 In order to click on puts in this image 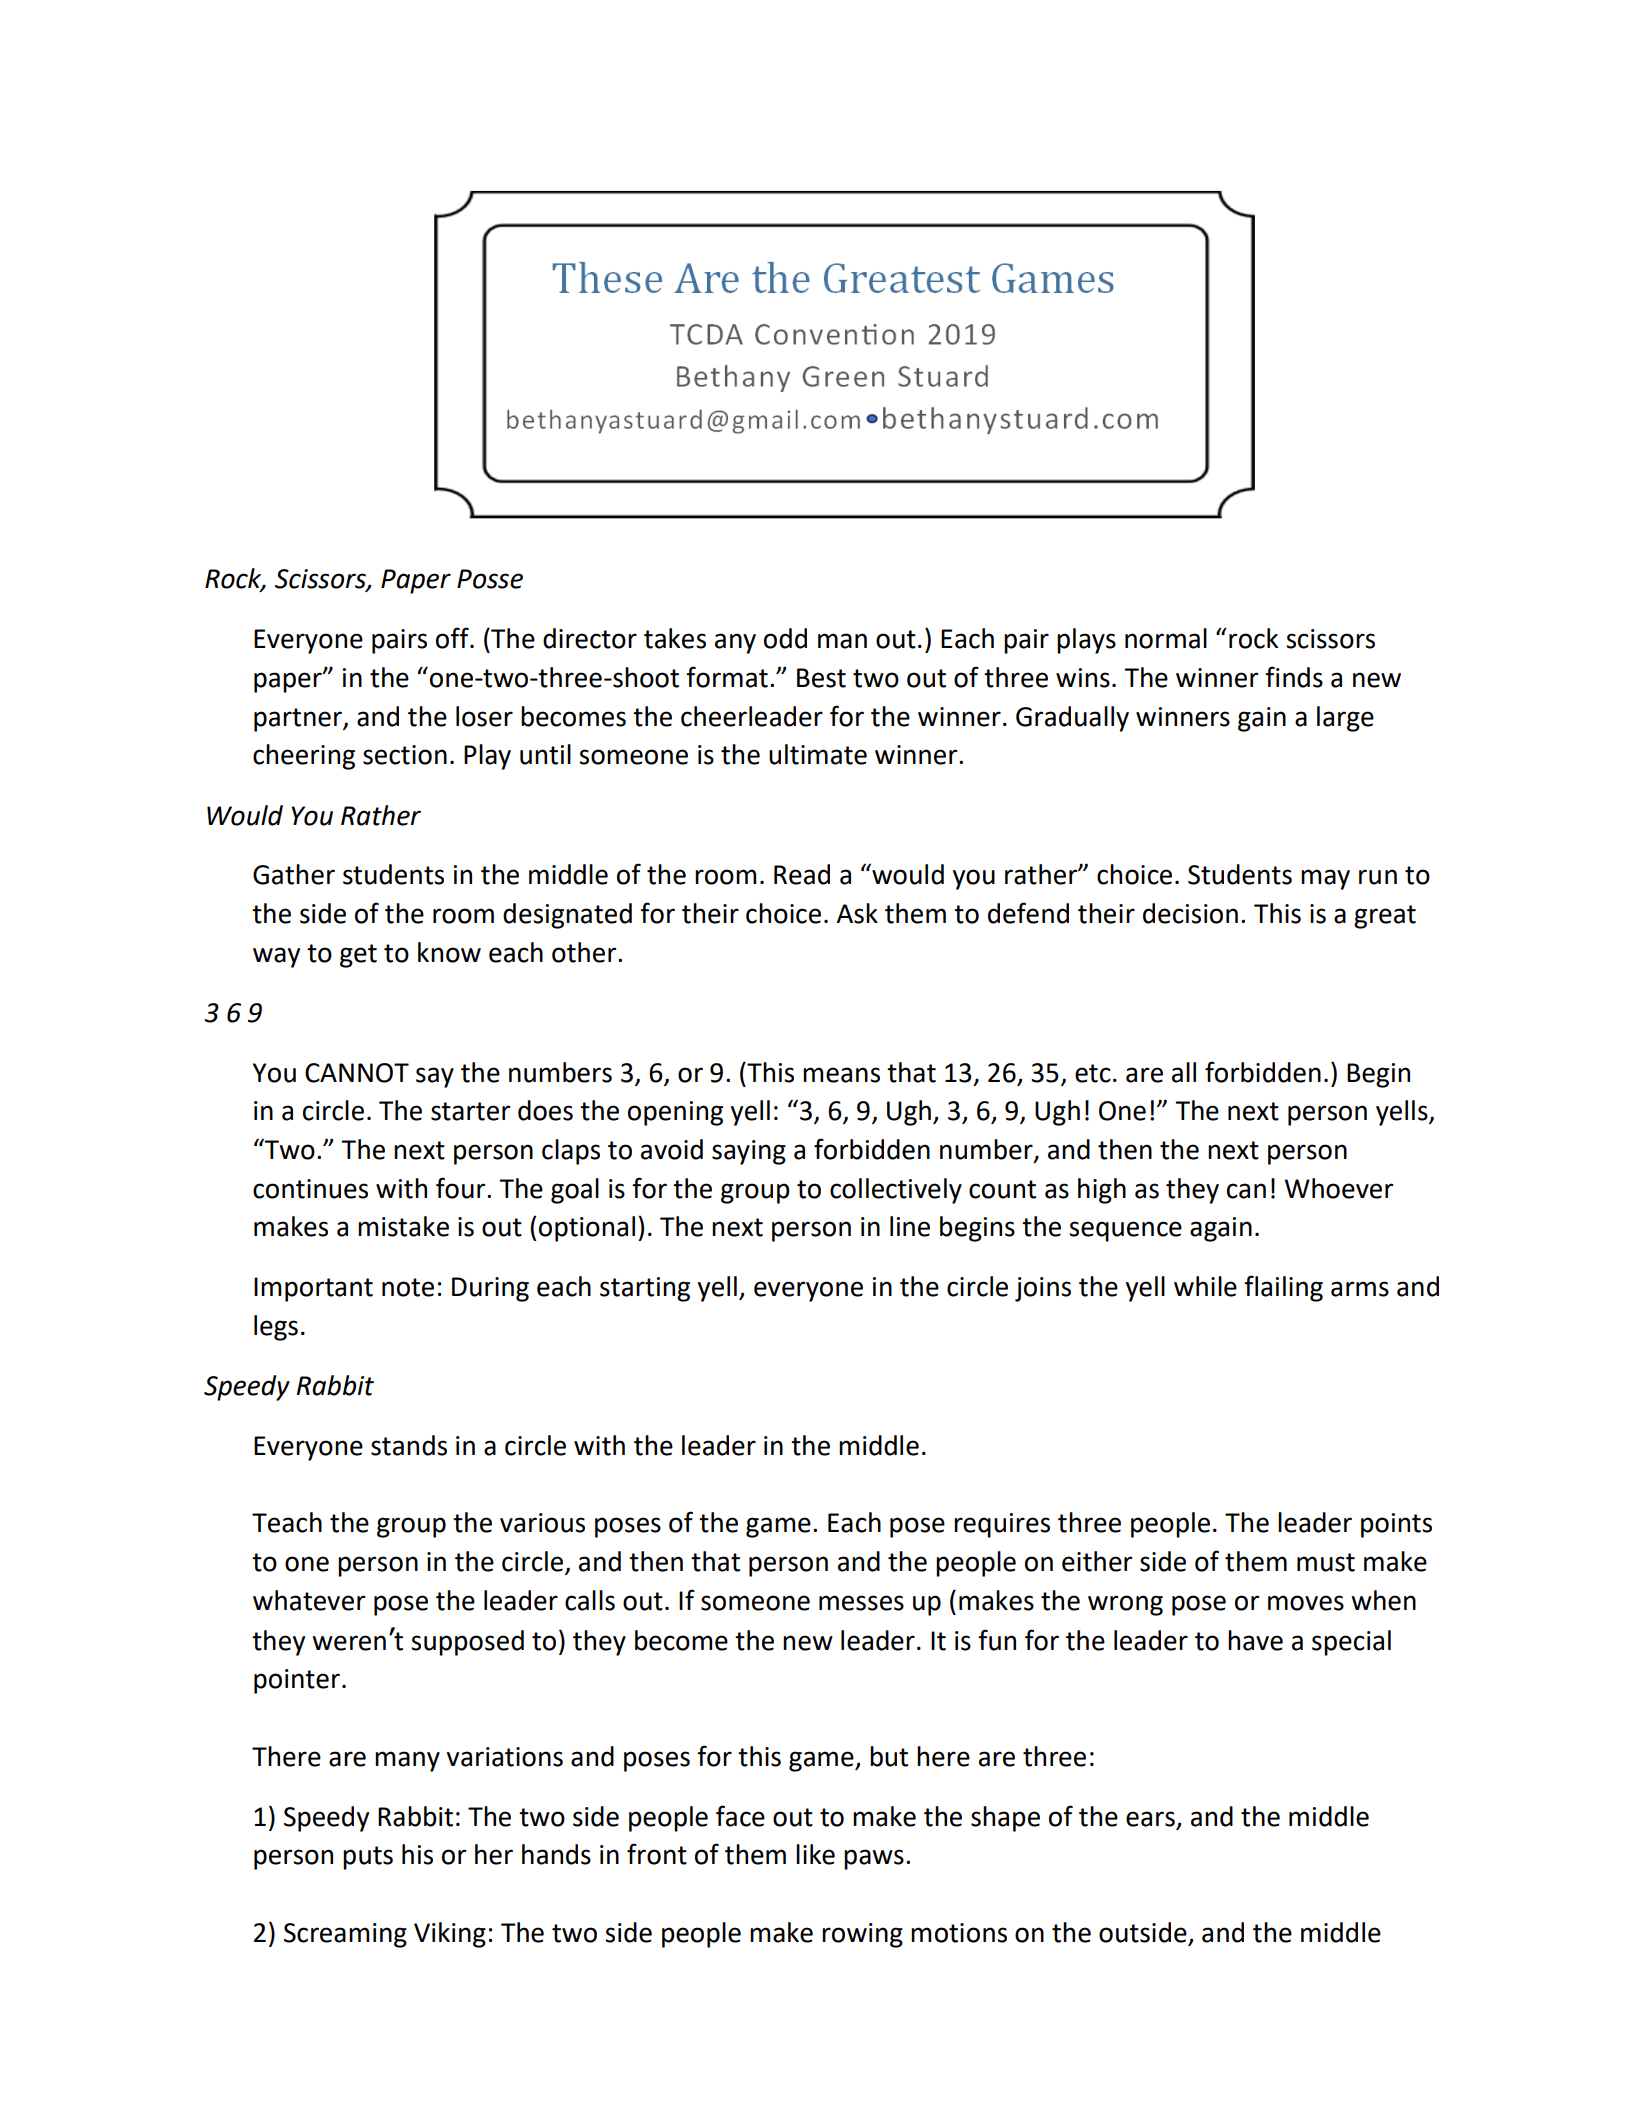, I will do `click(368, 1858)`.
